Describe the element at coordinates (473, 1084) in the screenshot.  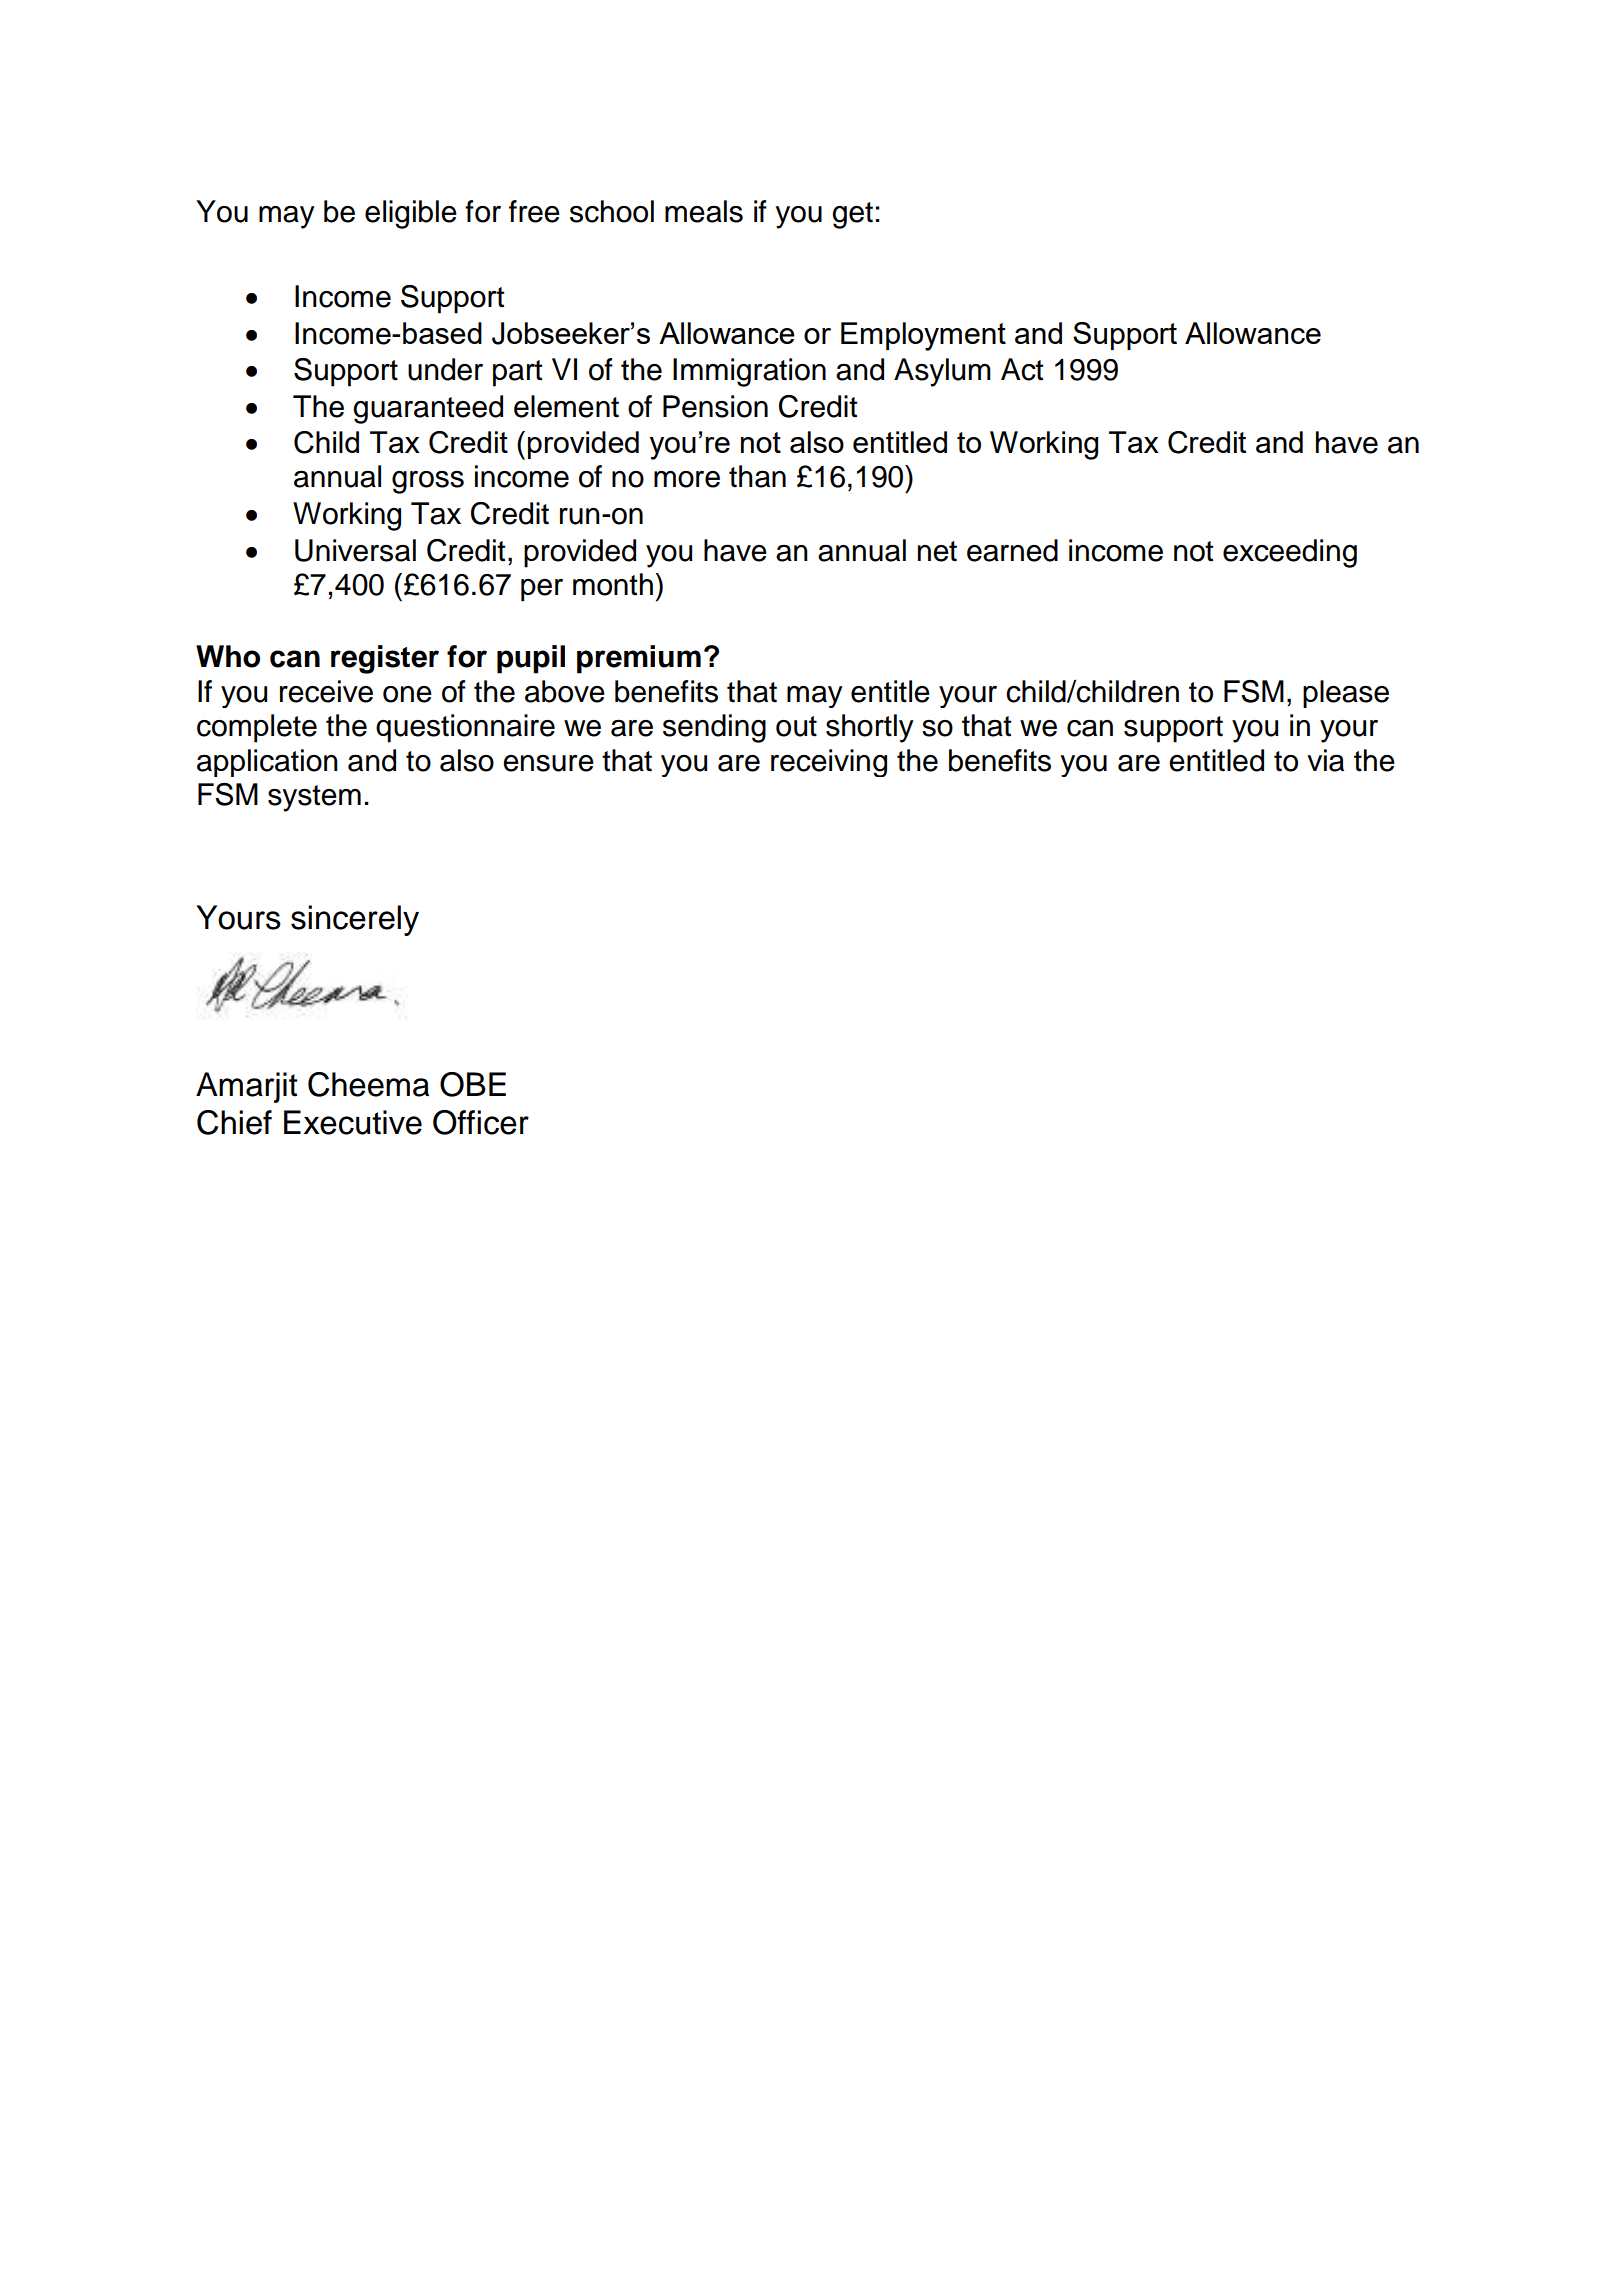
I see `OBE` at that location.
